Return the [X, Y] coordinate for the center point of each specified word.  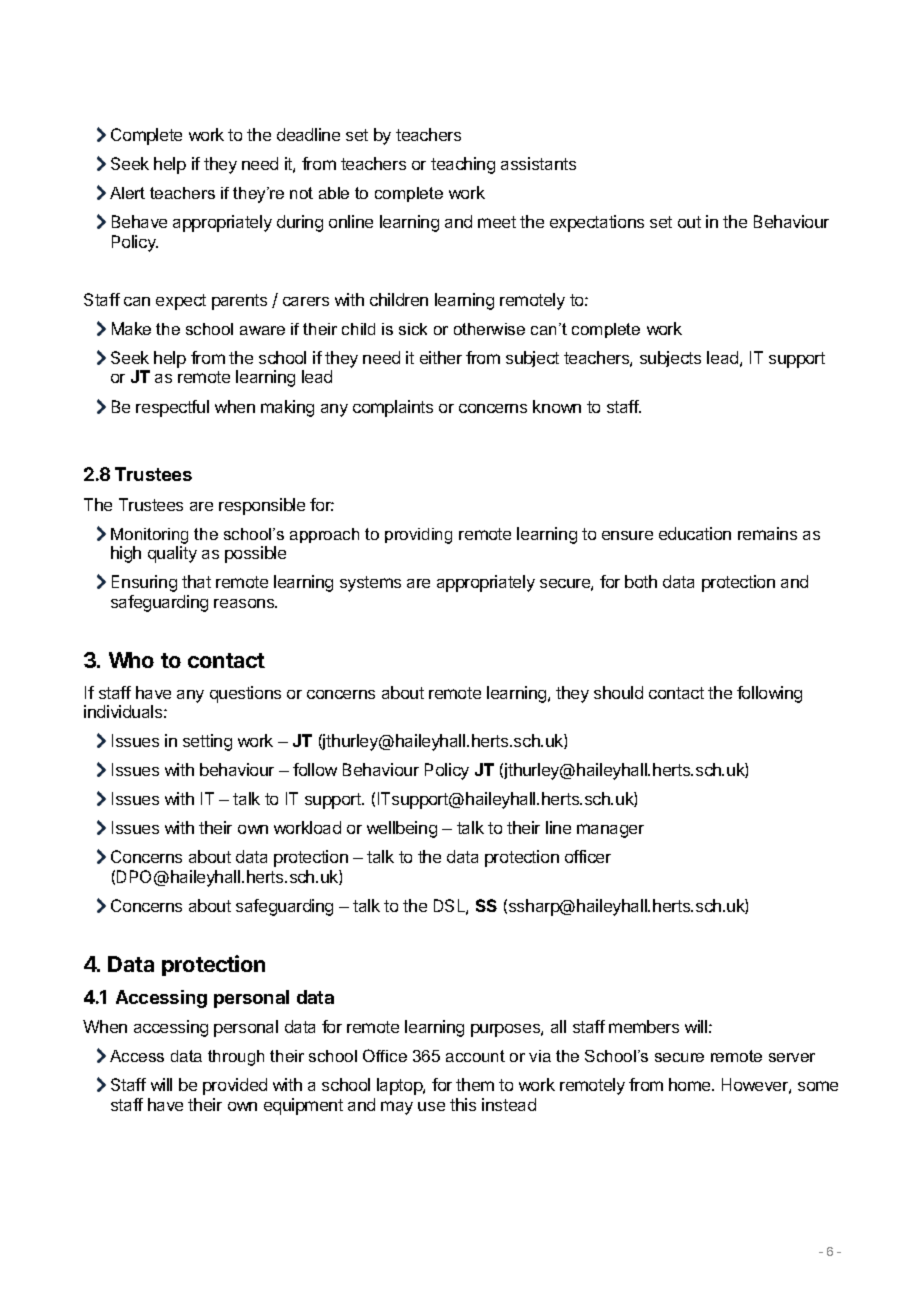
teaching [463, 165]
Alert [127, 193]
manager [610, 831]
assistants [538, 163]
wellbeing [402, 829]
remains [767, 533]
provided [235, 1086]
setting [207, 742]
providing [418, 536]
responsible [262, 506]
